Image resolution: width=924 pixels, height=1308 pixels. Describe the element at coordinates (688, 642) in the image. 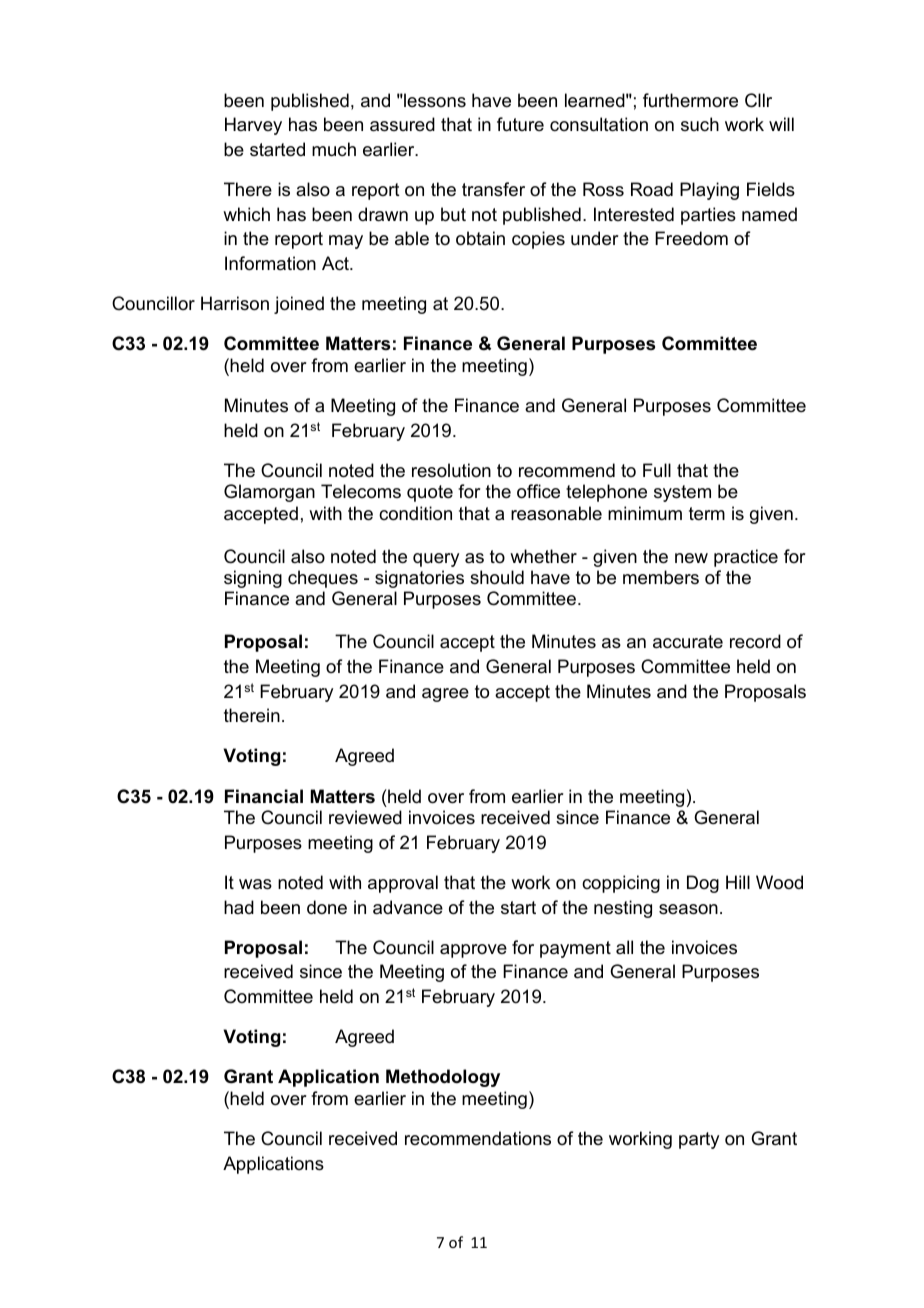

I see `accurate` at that location.
